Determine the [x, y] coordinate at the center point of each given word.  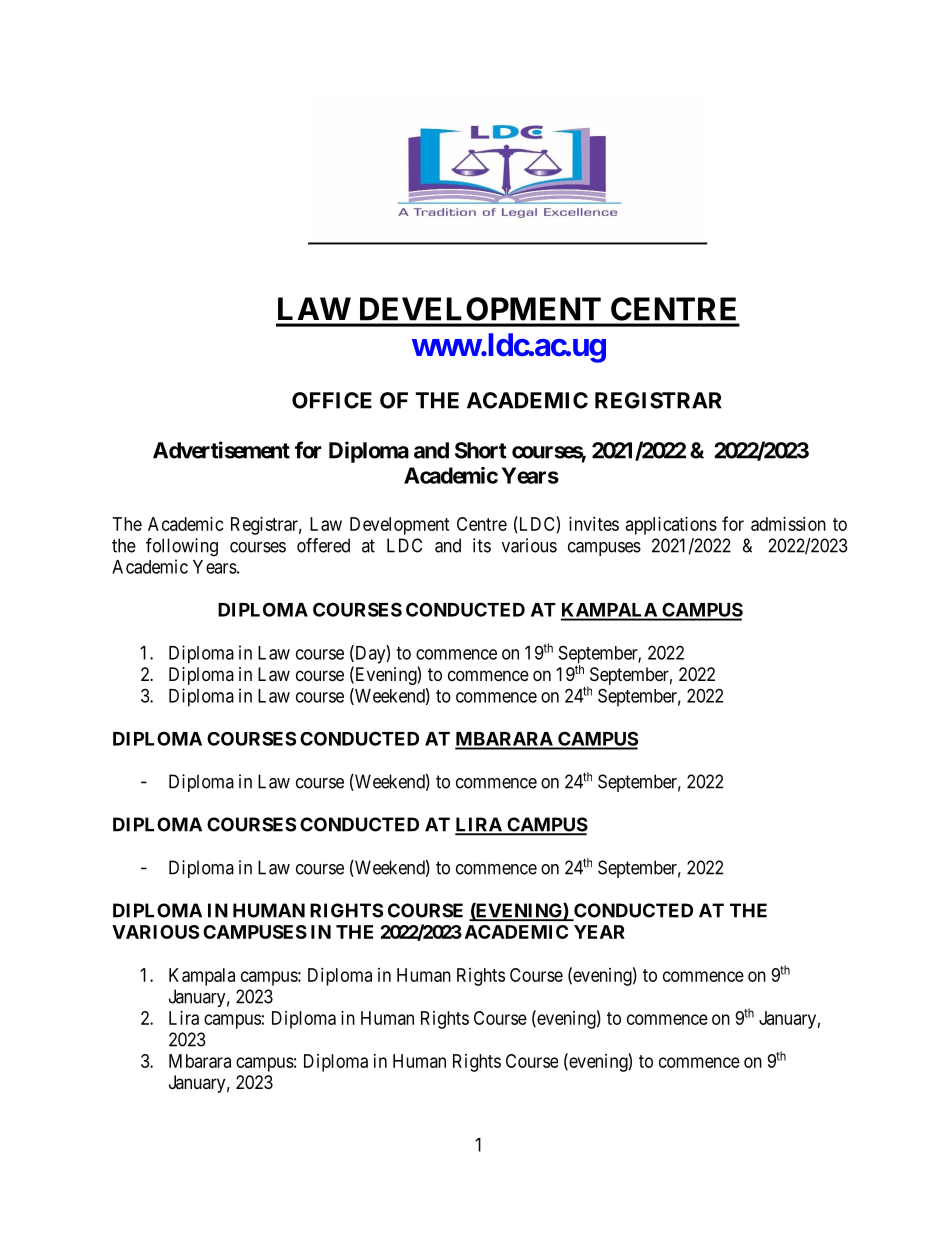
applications [671, 526]
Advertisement [221, 450]
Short [481, 450]
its [482, 545]
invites [594, 524]
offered [323, 545]
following [182, 547]
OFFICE [332, 400]
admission [788, 524]
